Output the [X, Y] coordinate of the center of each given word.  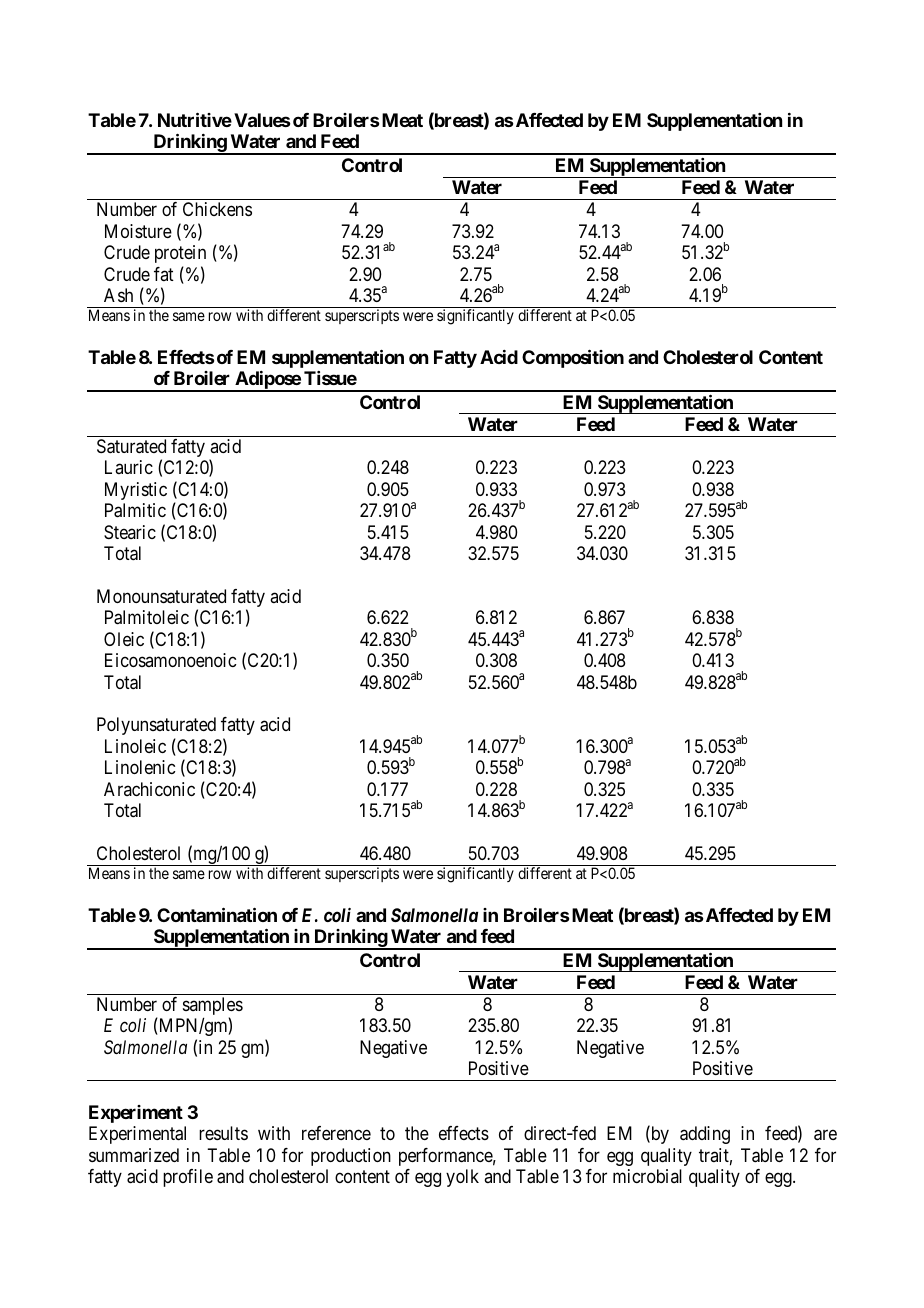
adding [705, 1135]
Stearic [130, 532]
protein [180, 254]
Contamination [217, 914]
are [825, 1135]
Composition [573, 358]
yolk [462, 1178]
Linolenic [140, 767]
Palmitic [135, 510]
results [223, 1133]
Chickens [217, 209]
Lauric [129, 467]
